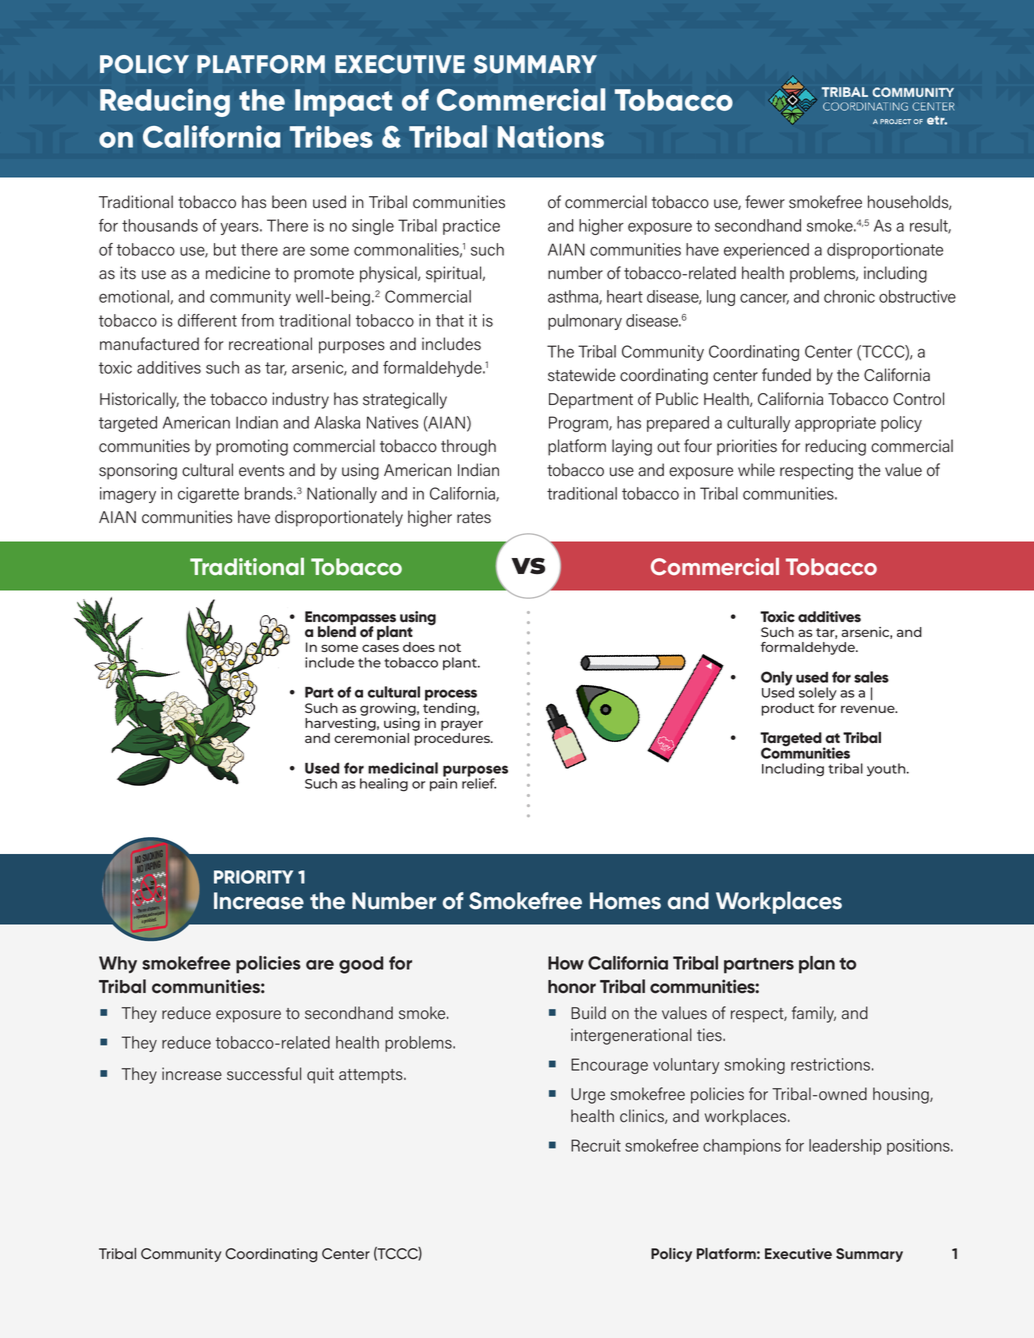 The height and width of the screenshot is (1338, 1034). What do you see at coordinates (582, 375) in the screenshot?
I see `statewide` at bounding box center [582, 375].
